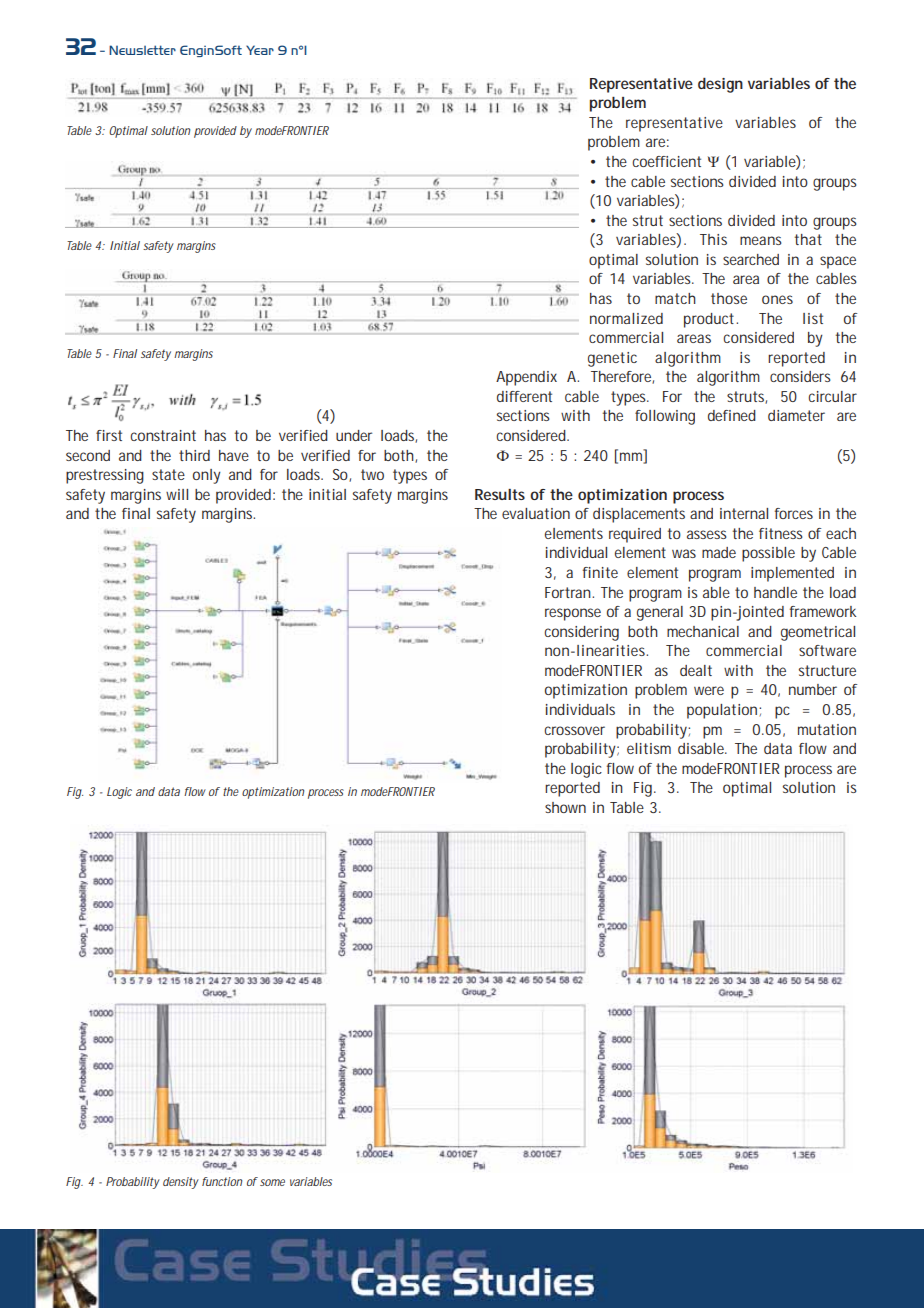  What do you see at coordinates (272, 1182) in the page?
I see `some` at bounding box center [272, 1182].
